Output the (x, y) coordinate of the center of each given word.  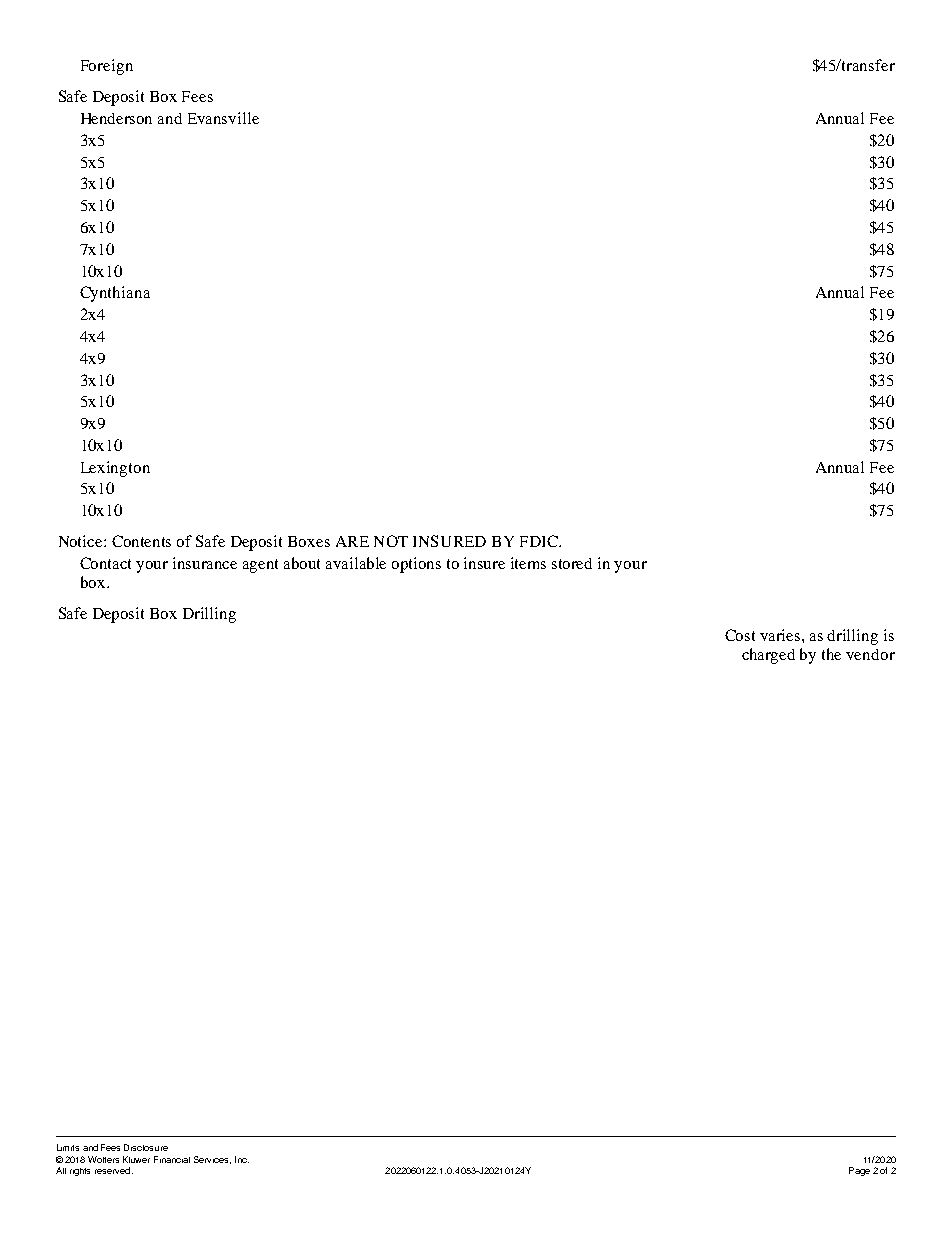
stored (572, 563)
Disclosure (146, 1147)
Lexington (115, 469)
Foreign (107, 67)
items (528, 563)
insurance (205, 563)
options (416, 565)
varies (781, 635)
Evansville (223, 118)
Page (859, 1171)
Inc (242, 1159)
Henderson (116, 118)
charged (768, 656)
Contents (141, 541)
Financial (172, 1159)
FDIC (540, 541)
